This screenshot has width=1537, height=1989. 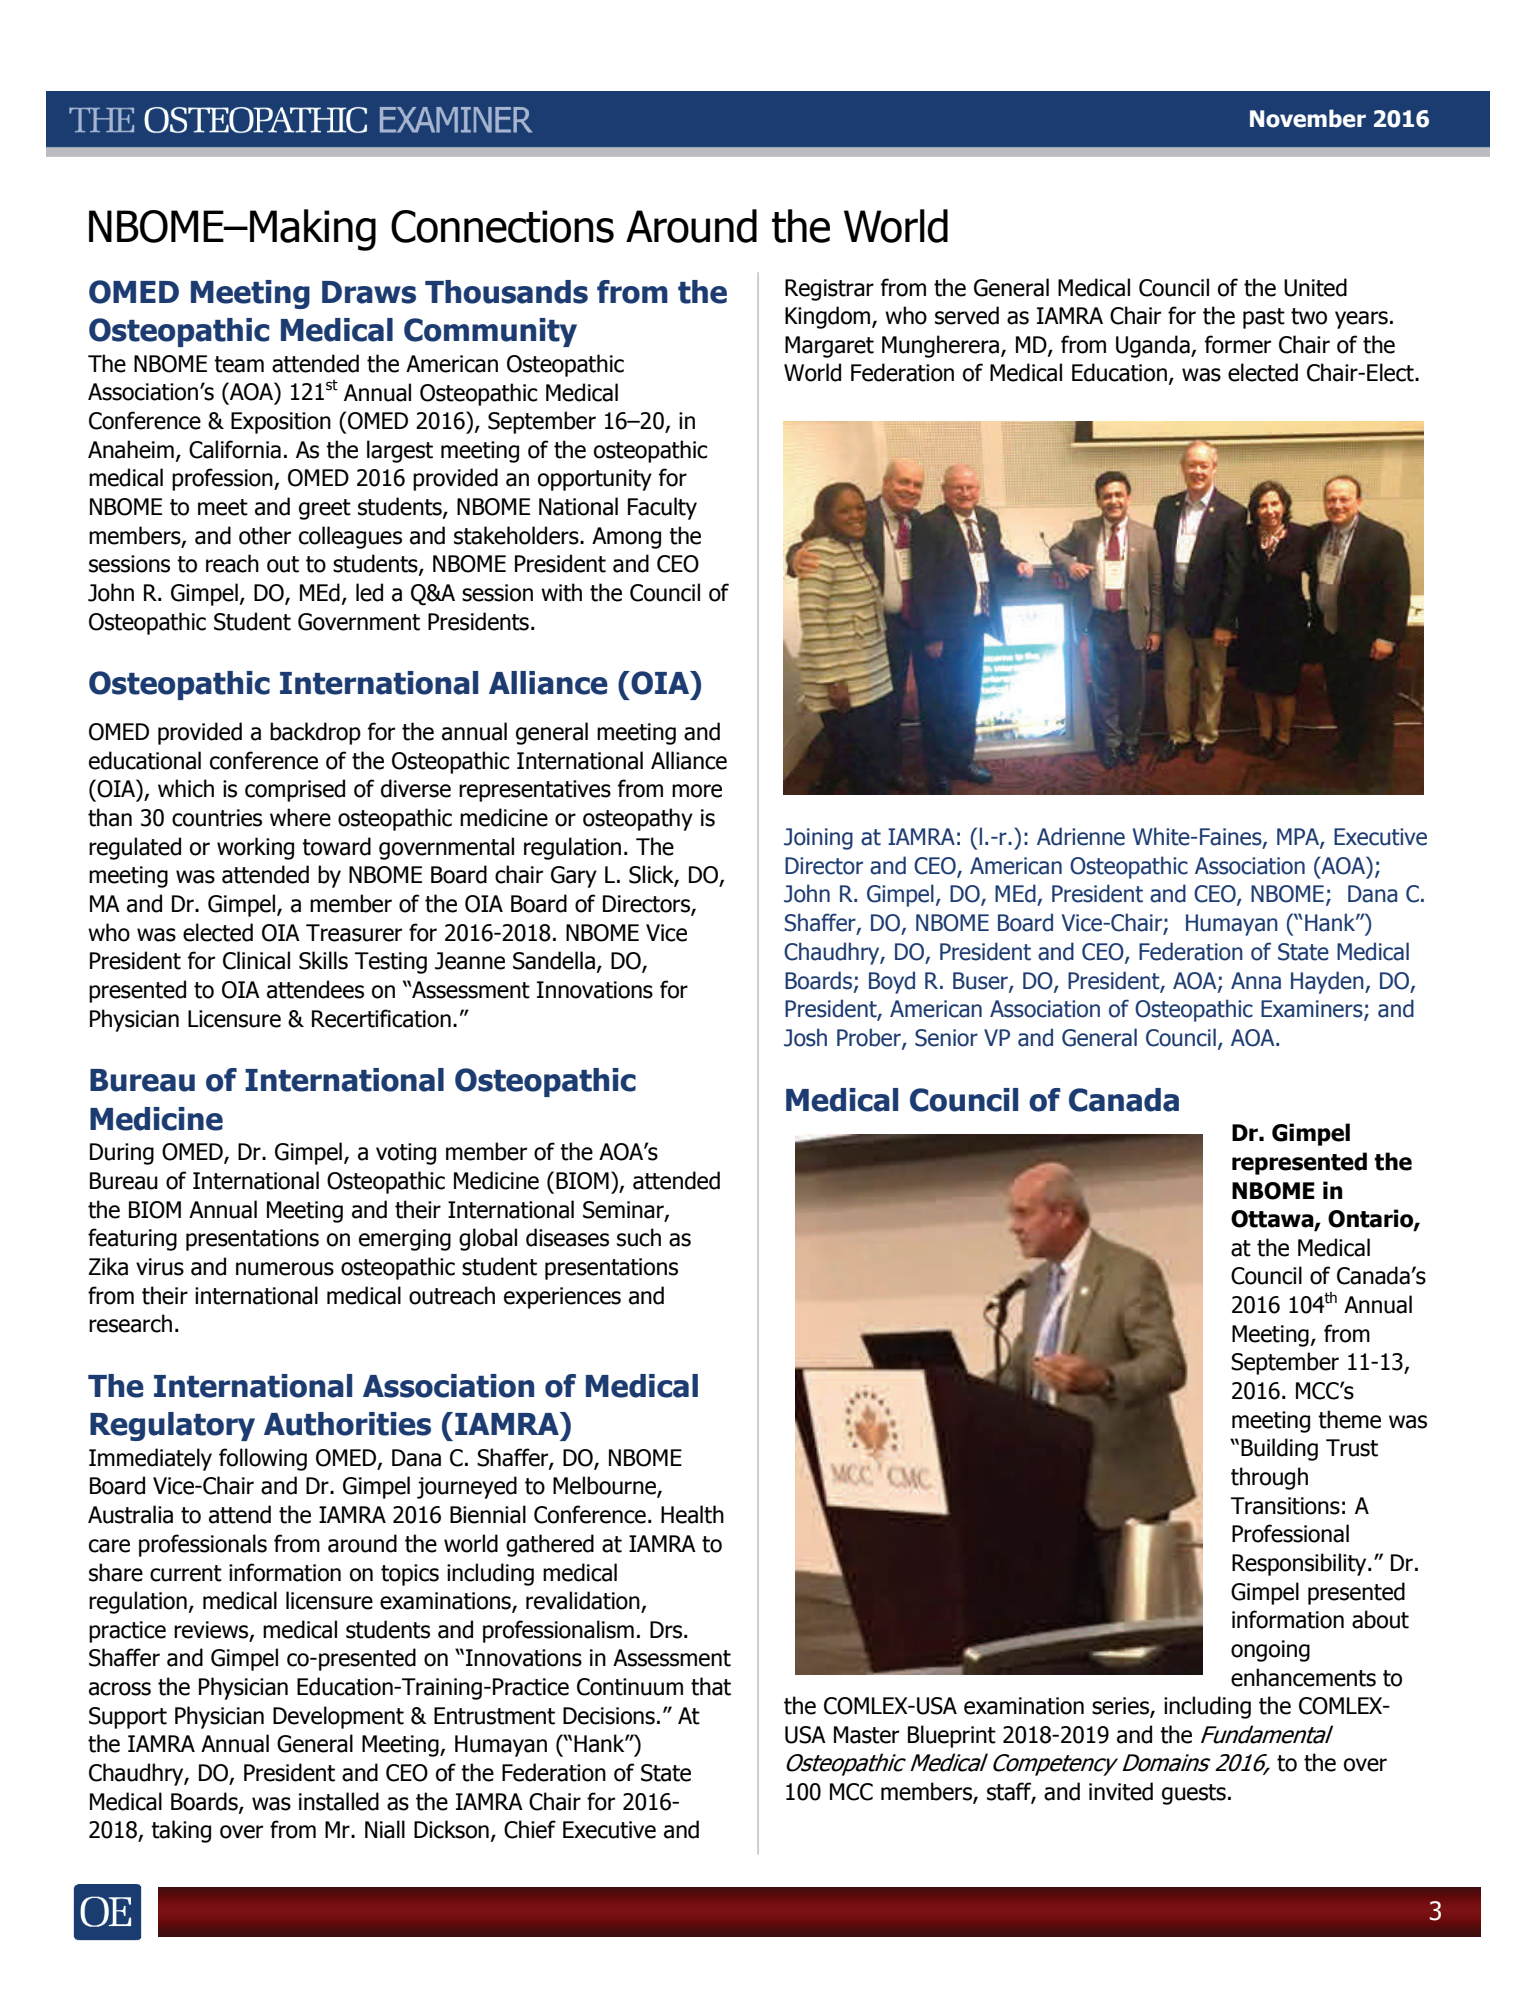 What do you see at coordinates (339, 1801) in the screenshot?
I see `installed` at bounding box center [339, 1801].
